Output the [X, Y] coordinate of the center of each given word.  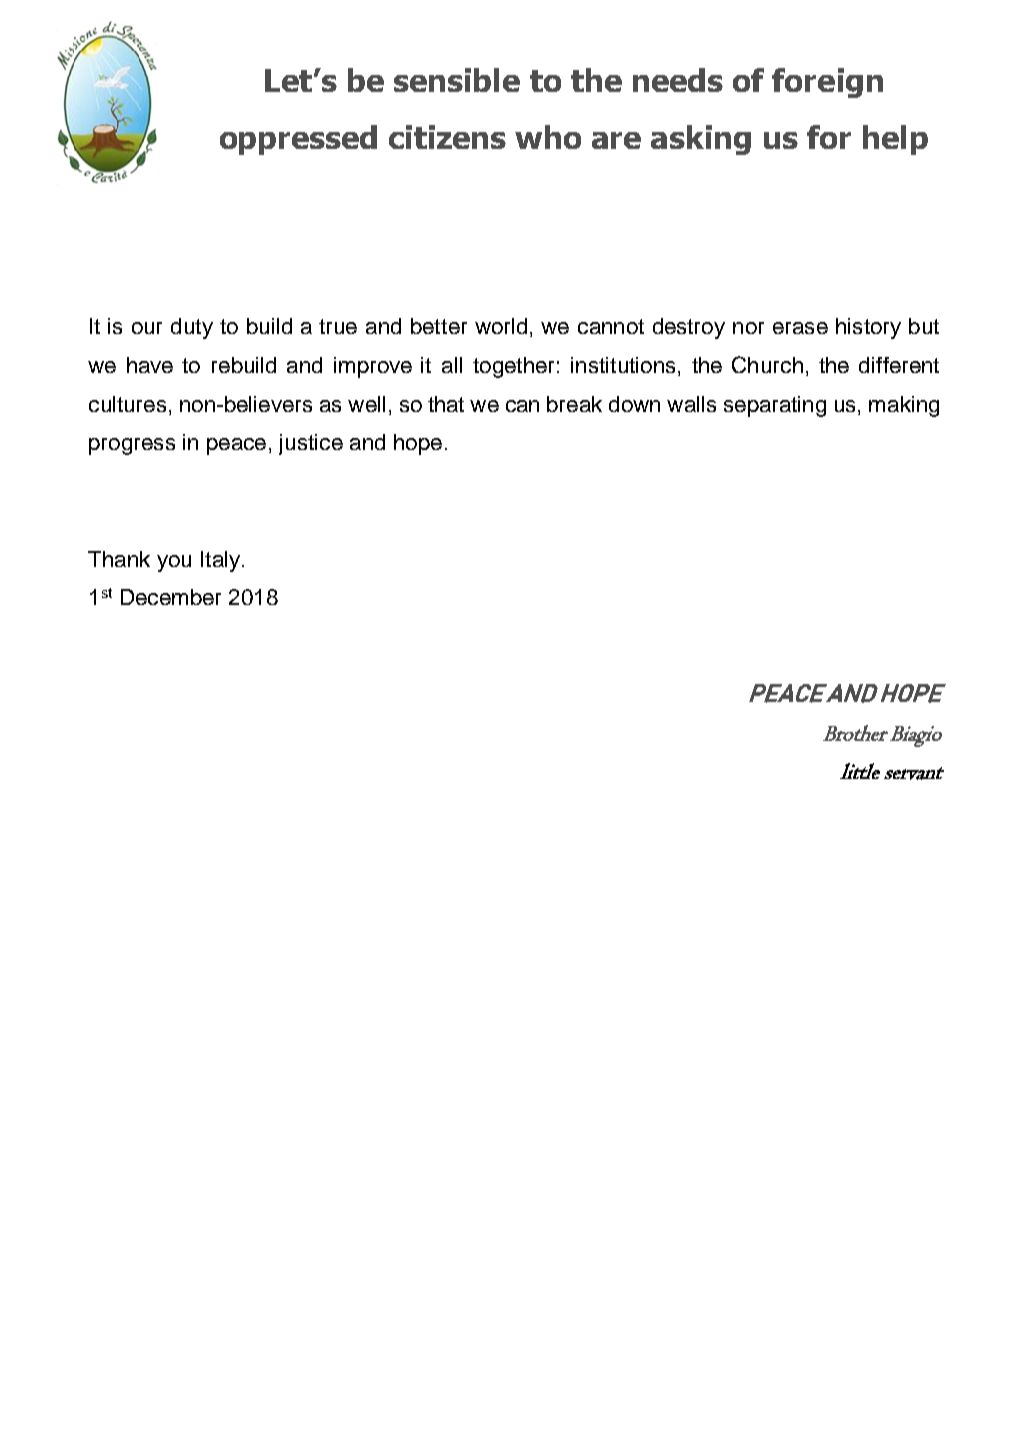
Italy [222, 561]
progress [132, 446]
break [574, 404]
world [501, 326]
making [904, 406]
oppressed [298, 140]
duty [192, 328]
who [548, 137]
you [174, 563]
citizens [447, 137]
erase [800, 328]
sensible [457, 80]
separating [775, 406]
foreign [827, 83]
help [895, 140]
